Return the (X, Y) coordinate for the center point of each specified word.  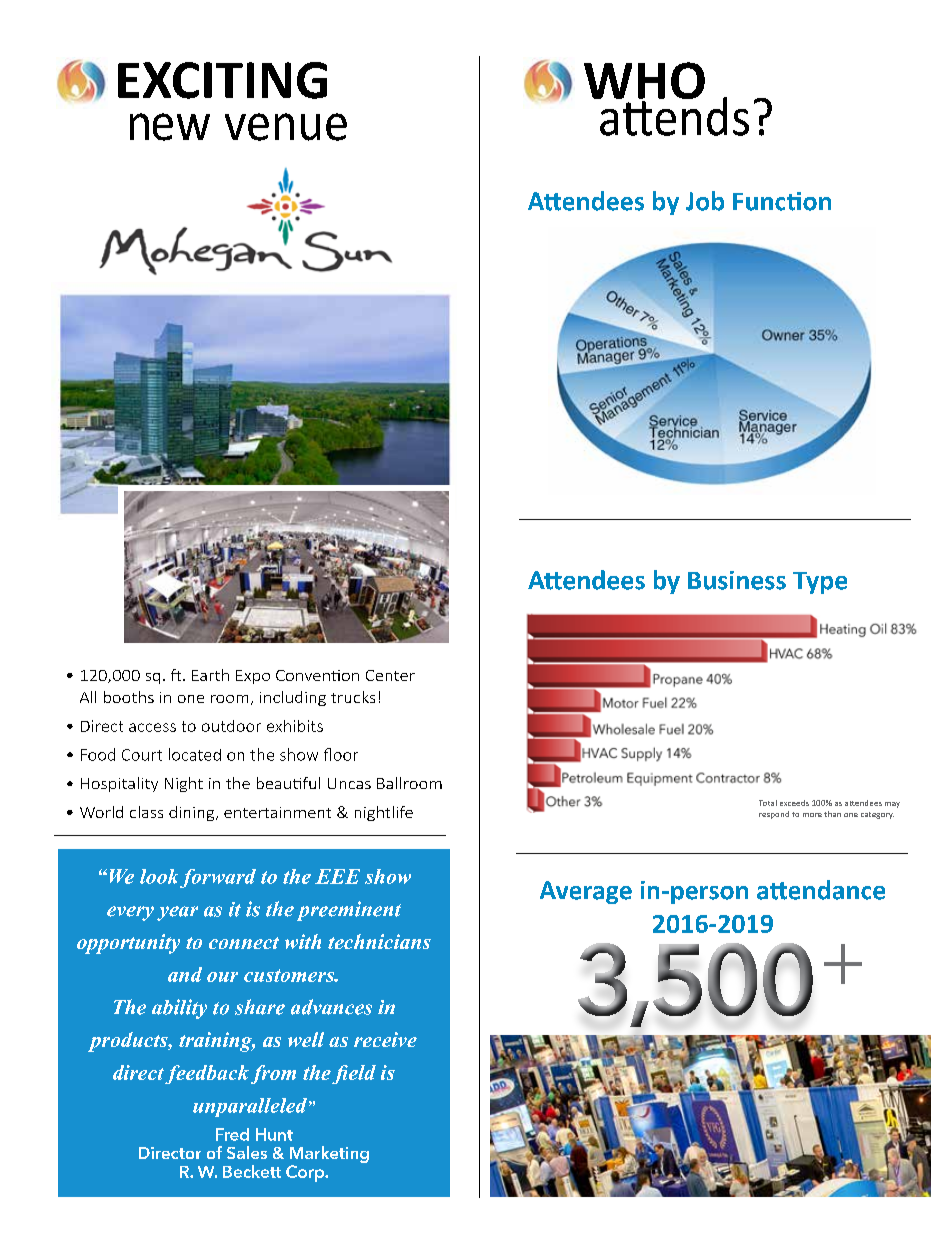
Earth (210, 675)
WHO (644, 82)
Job (705, 201)
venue (286, 127)
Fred (232, 1134)
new (170, 127)
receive (385, 1039)
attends (673, 115)
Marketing (329, 1156)
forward (218, 878)
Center (390, 675)
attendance (821, 890)
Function (782, 201)
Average (586, 892)
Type (820, 583)
